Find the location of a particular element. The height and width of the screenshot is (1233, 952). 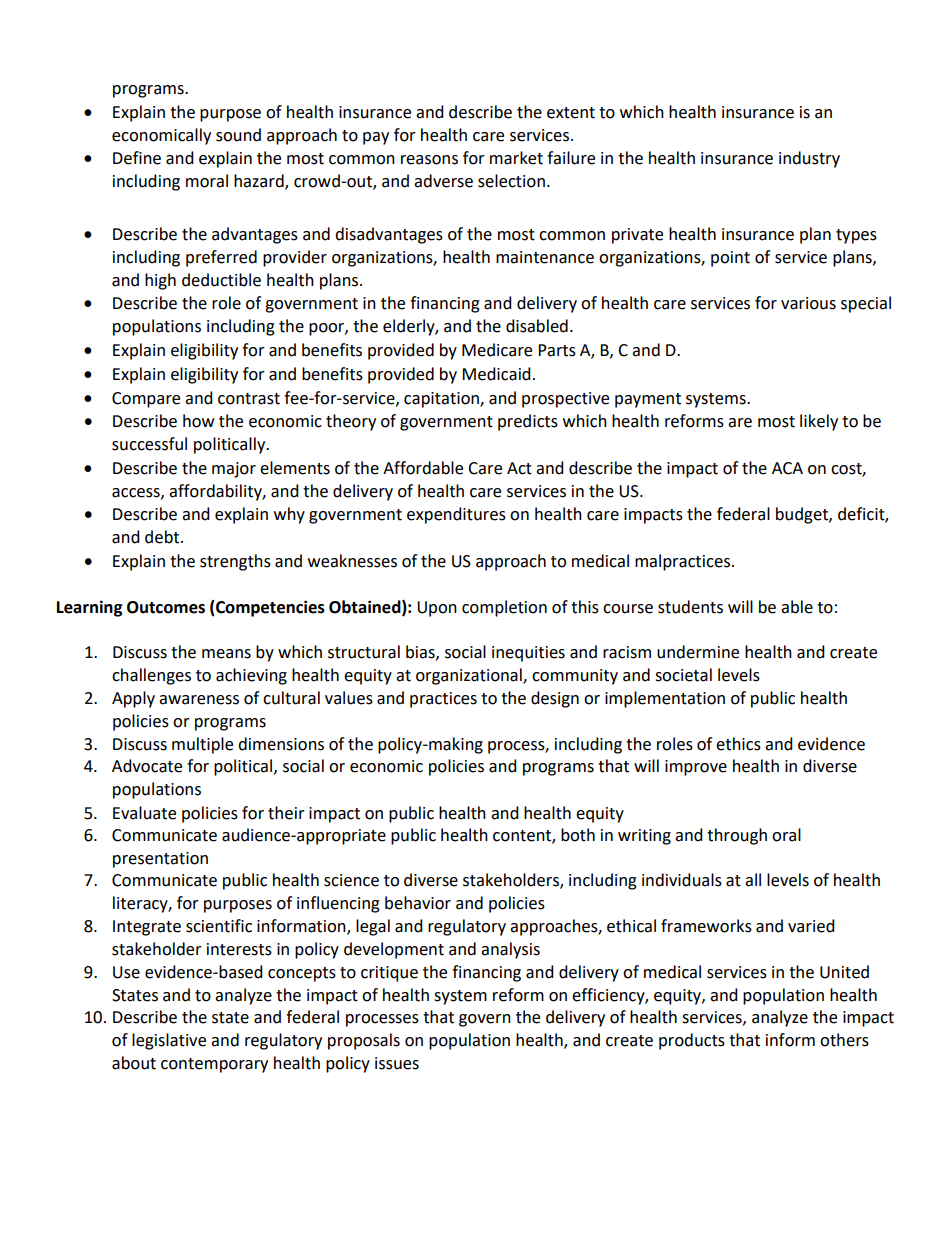

market is located at coordinates (516, 158).
